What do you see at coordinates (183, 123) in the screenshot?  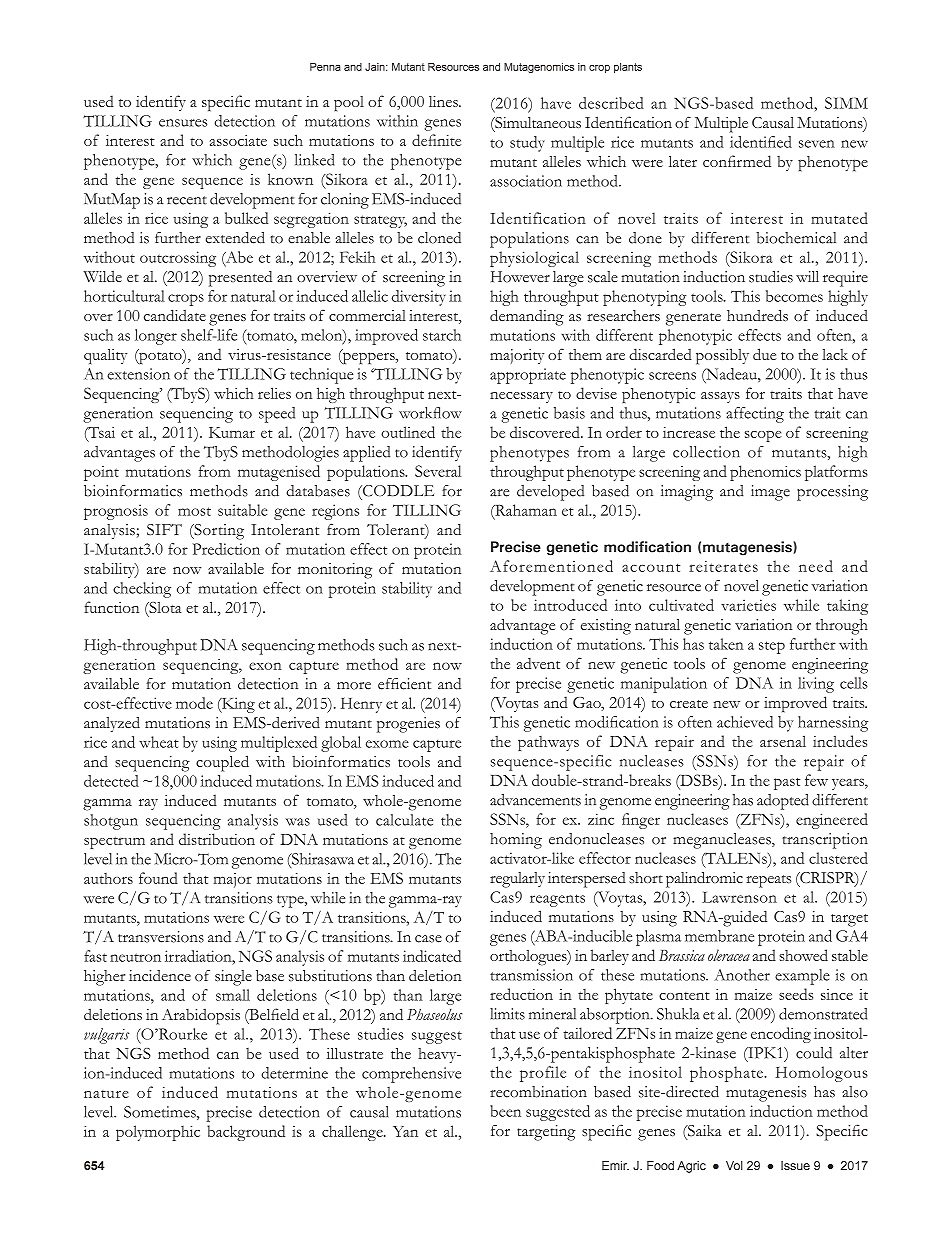 I see `ensures` at bounding box center [183, 123].
